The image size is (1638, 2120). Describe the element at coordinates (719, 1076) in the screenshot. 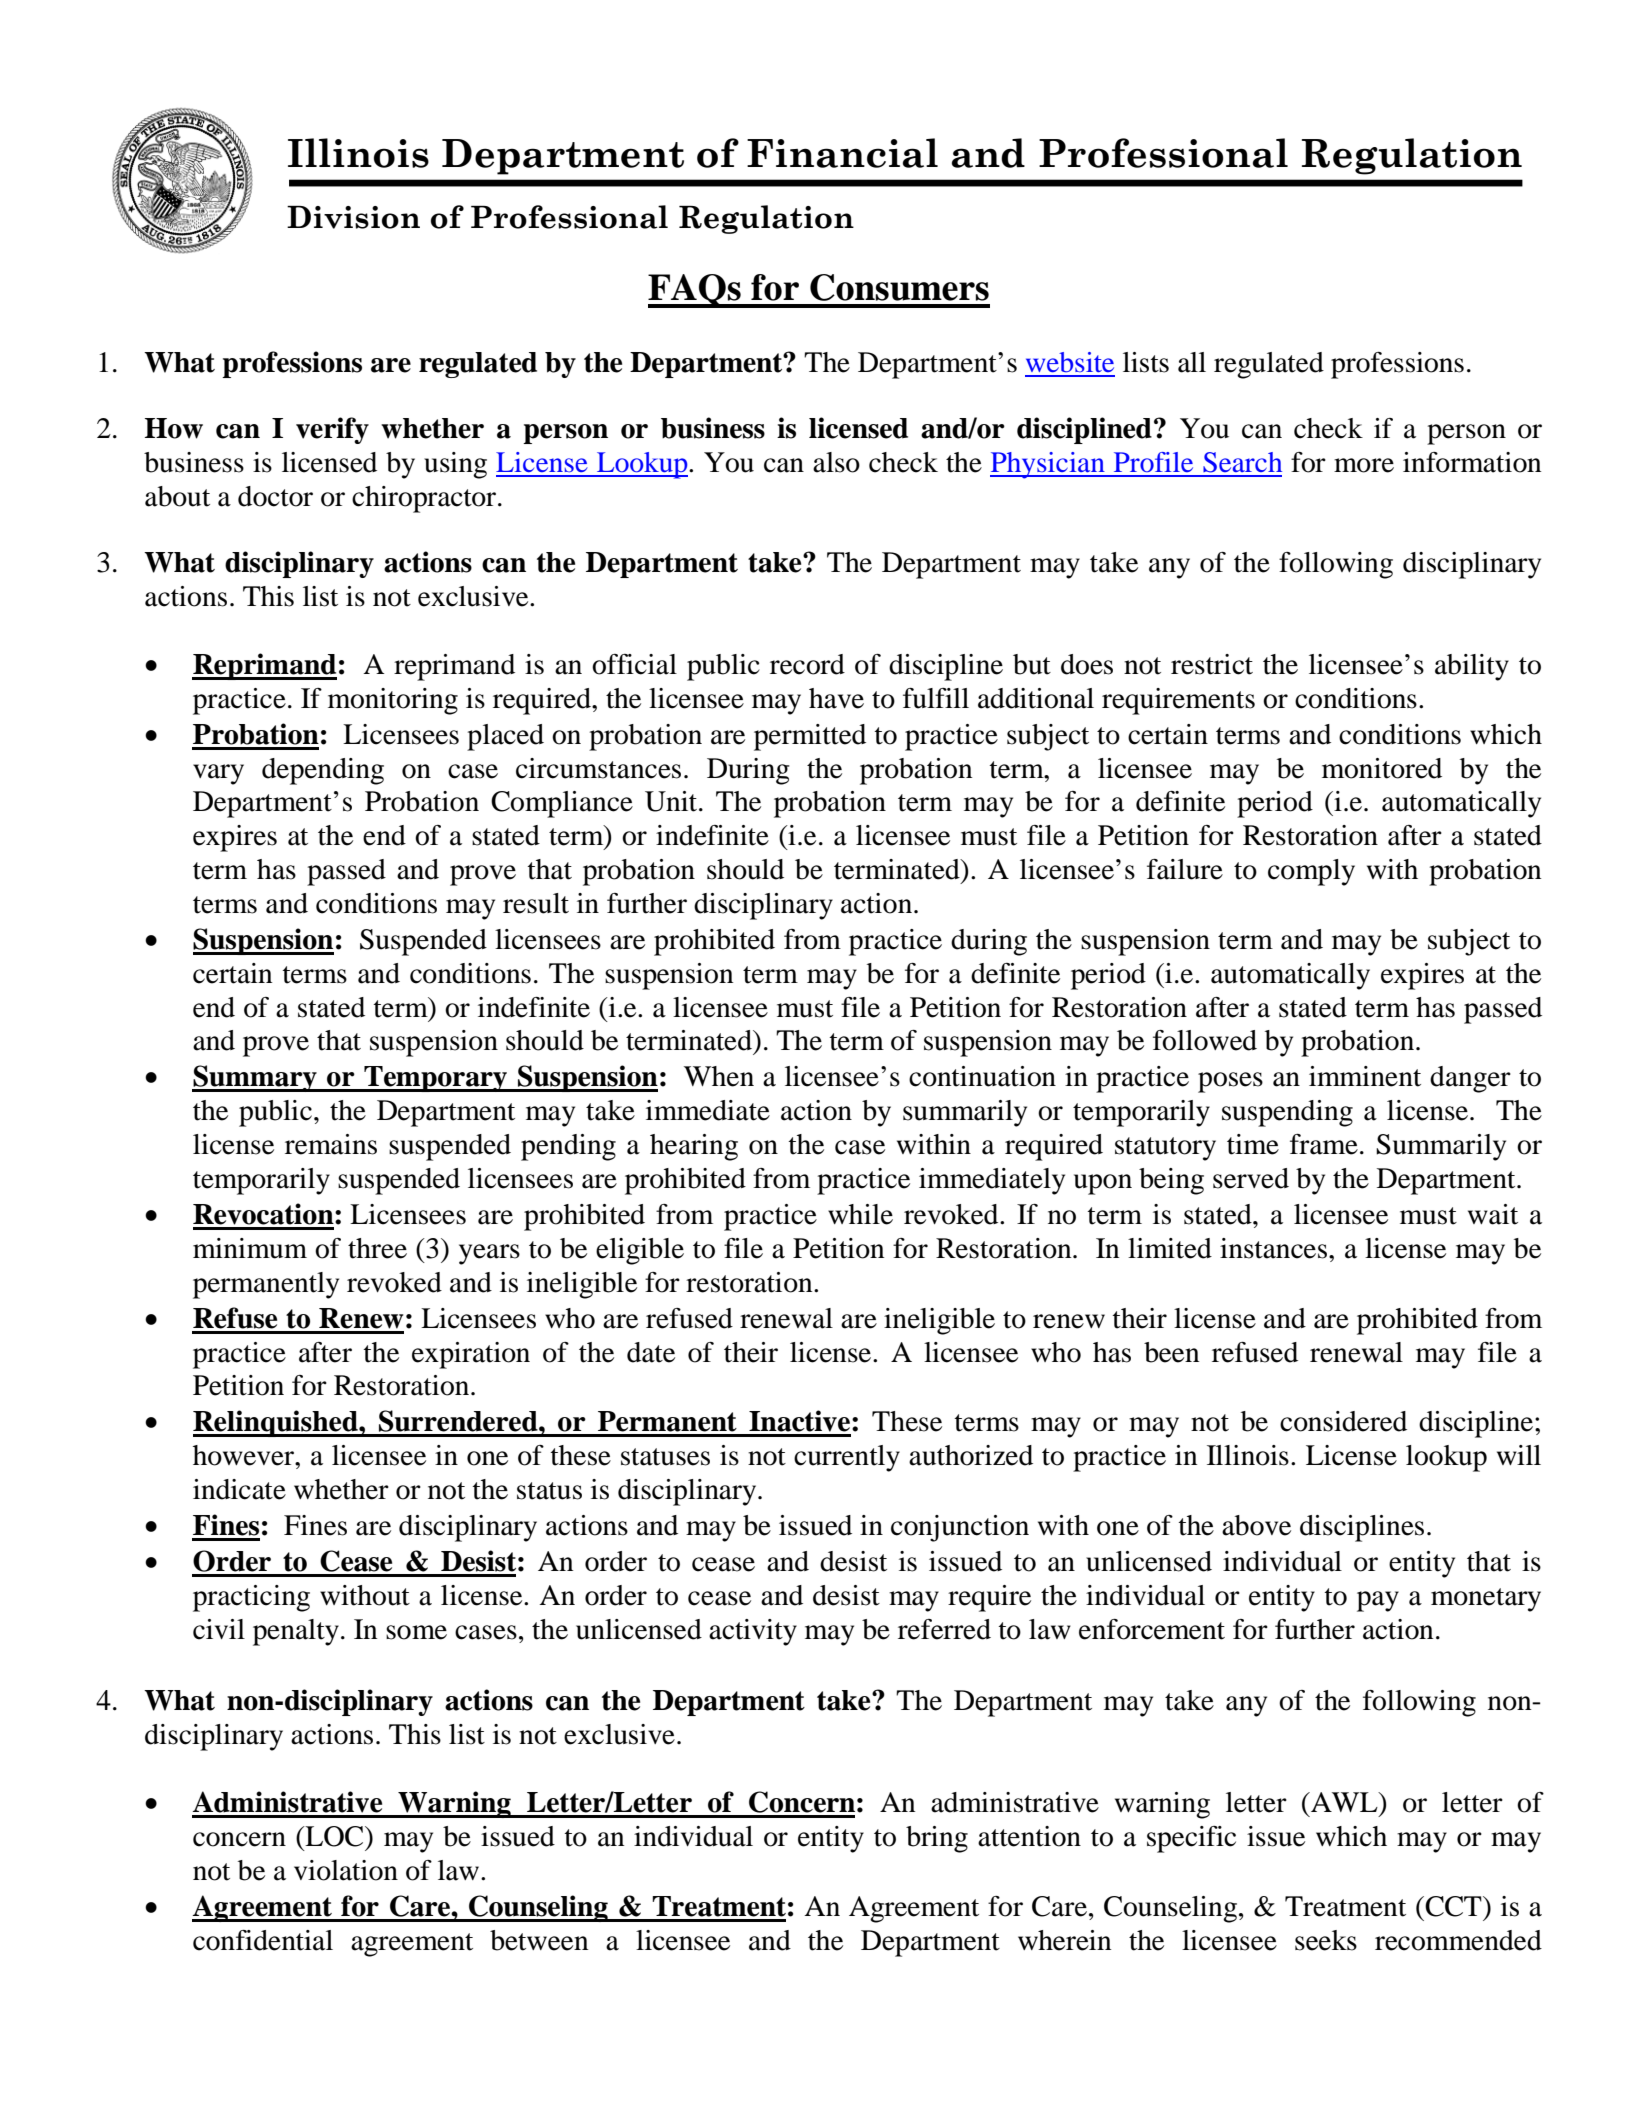

I see `When` at that location.
